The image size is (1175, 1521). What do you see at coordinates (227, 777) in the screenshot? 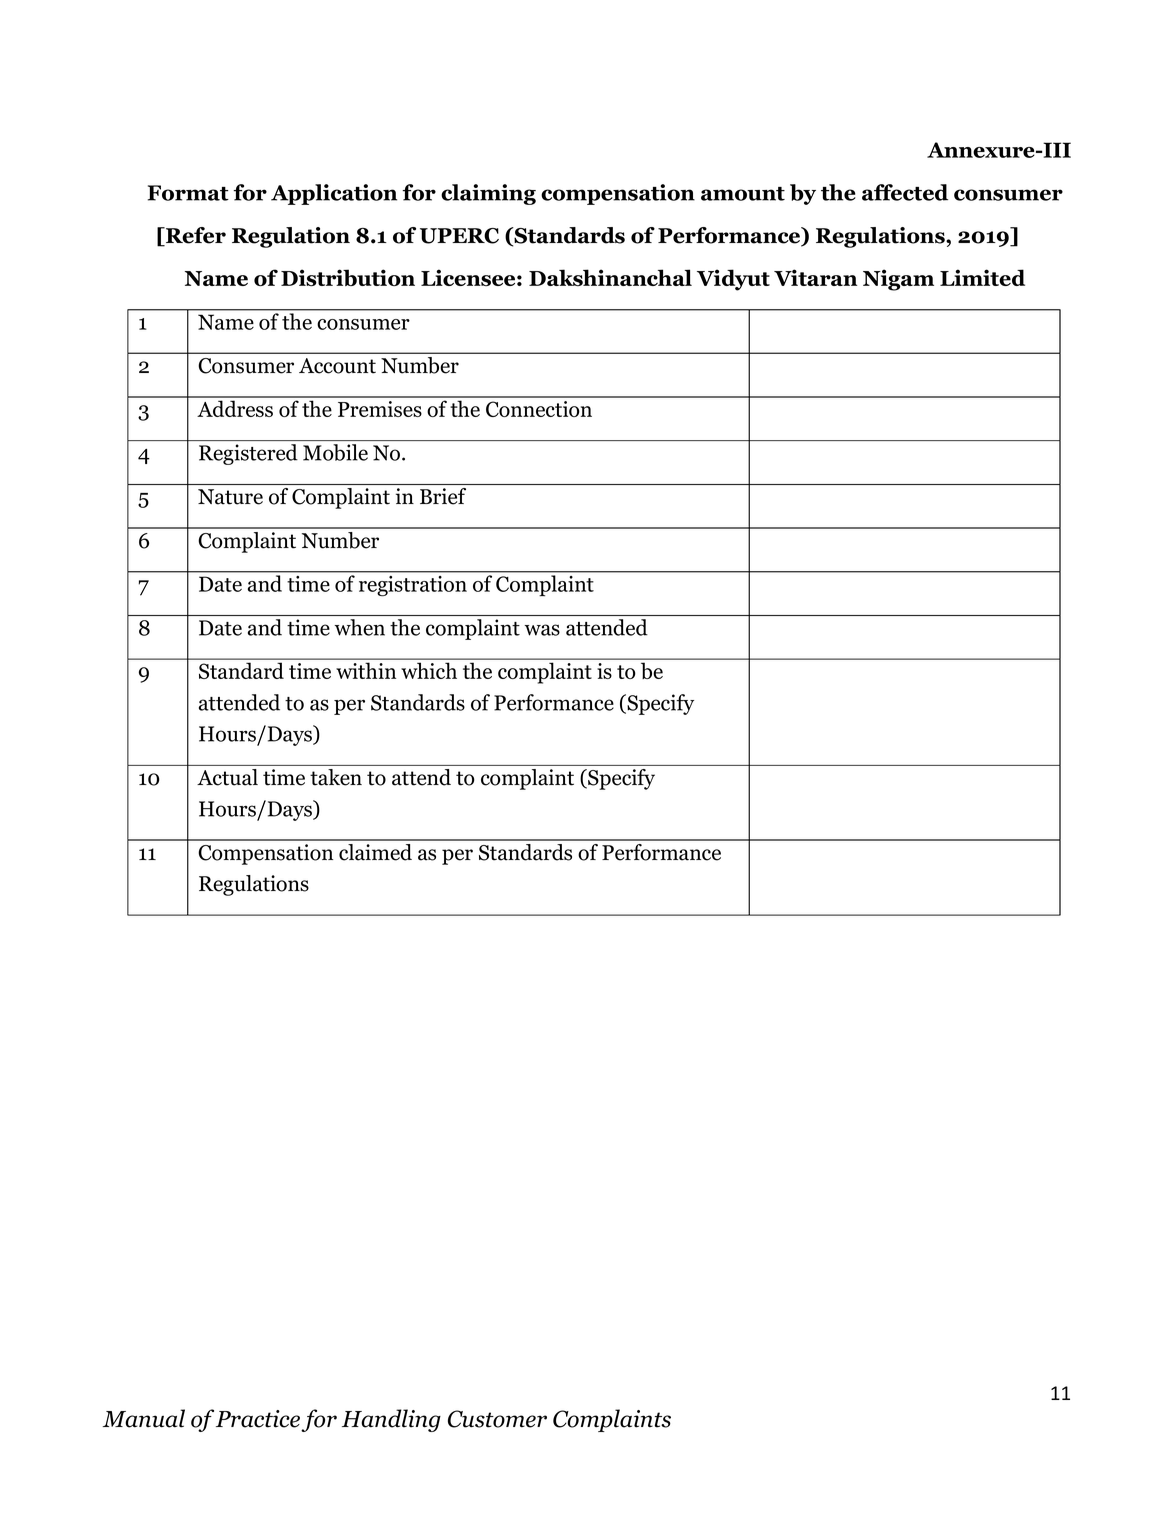
I see `Actual` at bounding box center [227, 777].
